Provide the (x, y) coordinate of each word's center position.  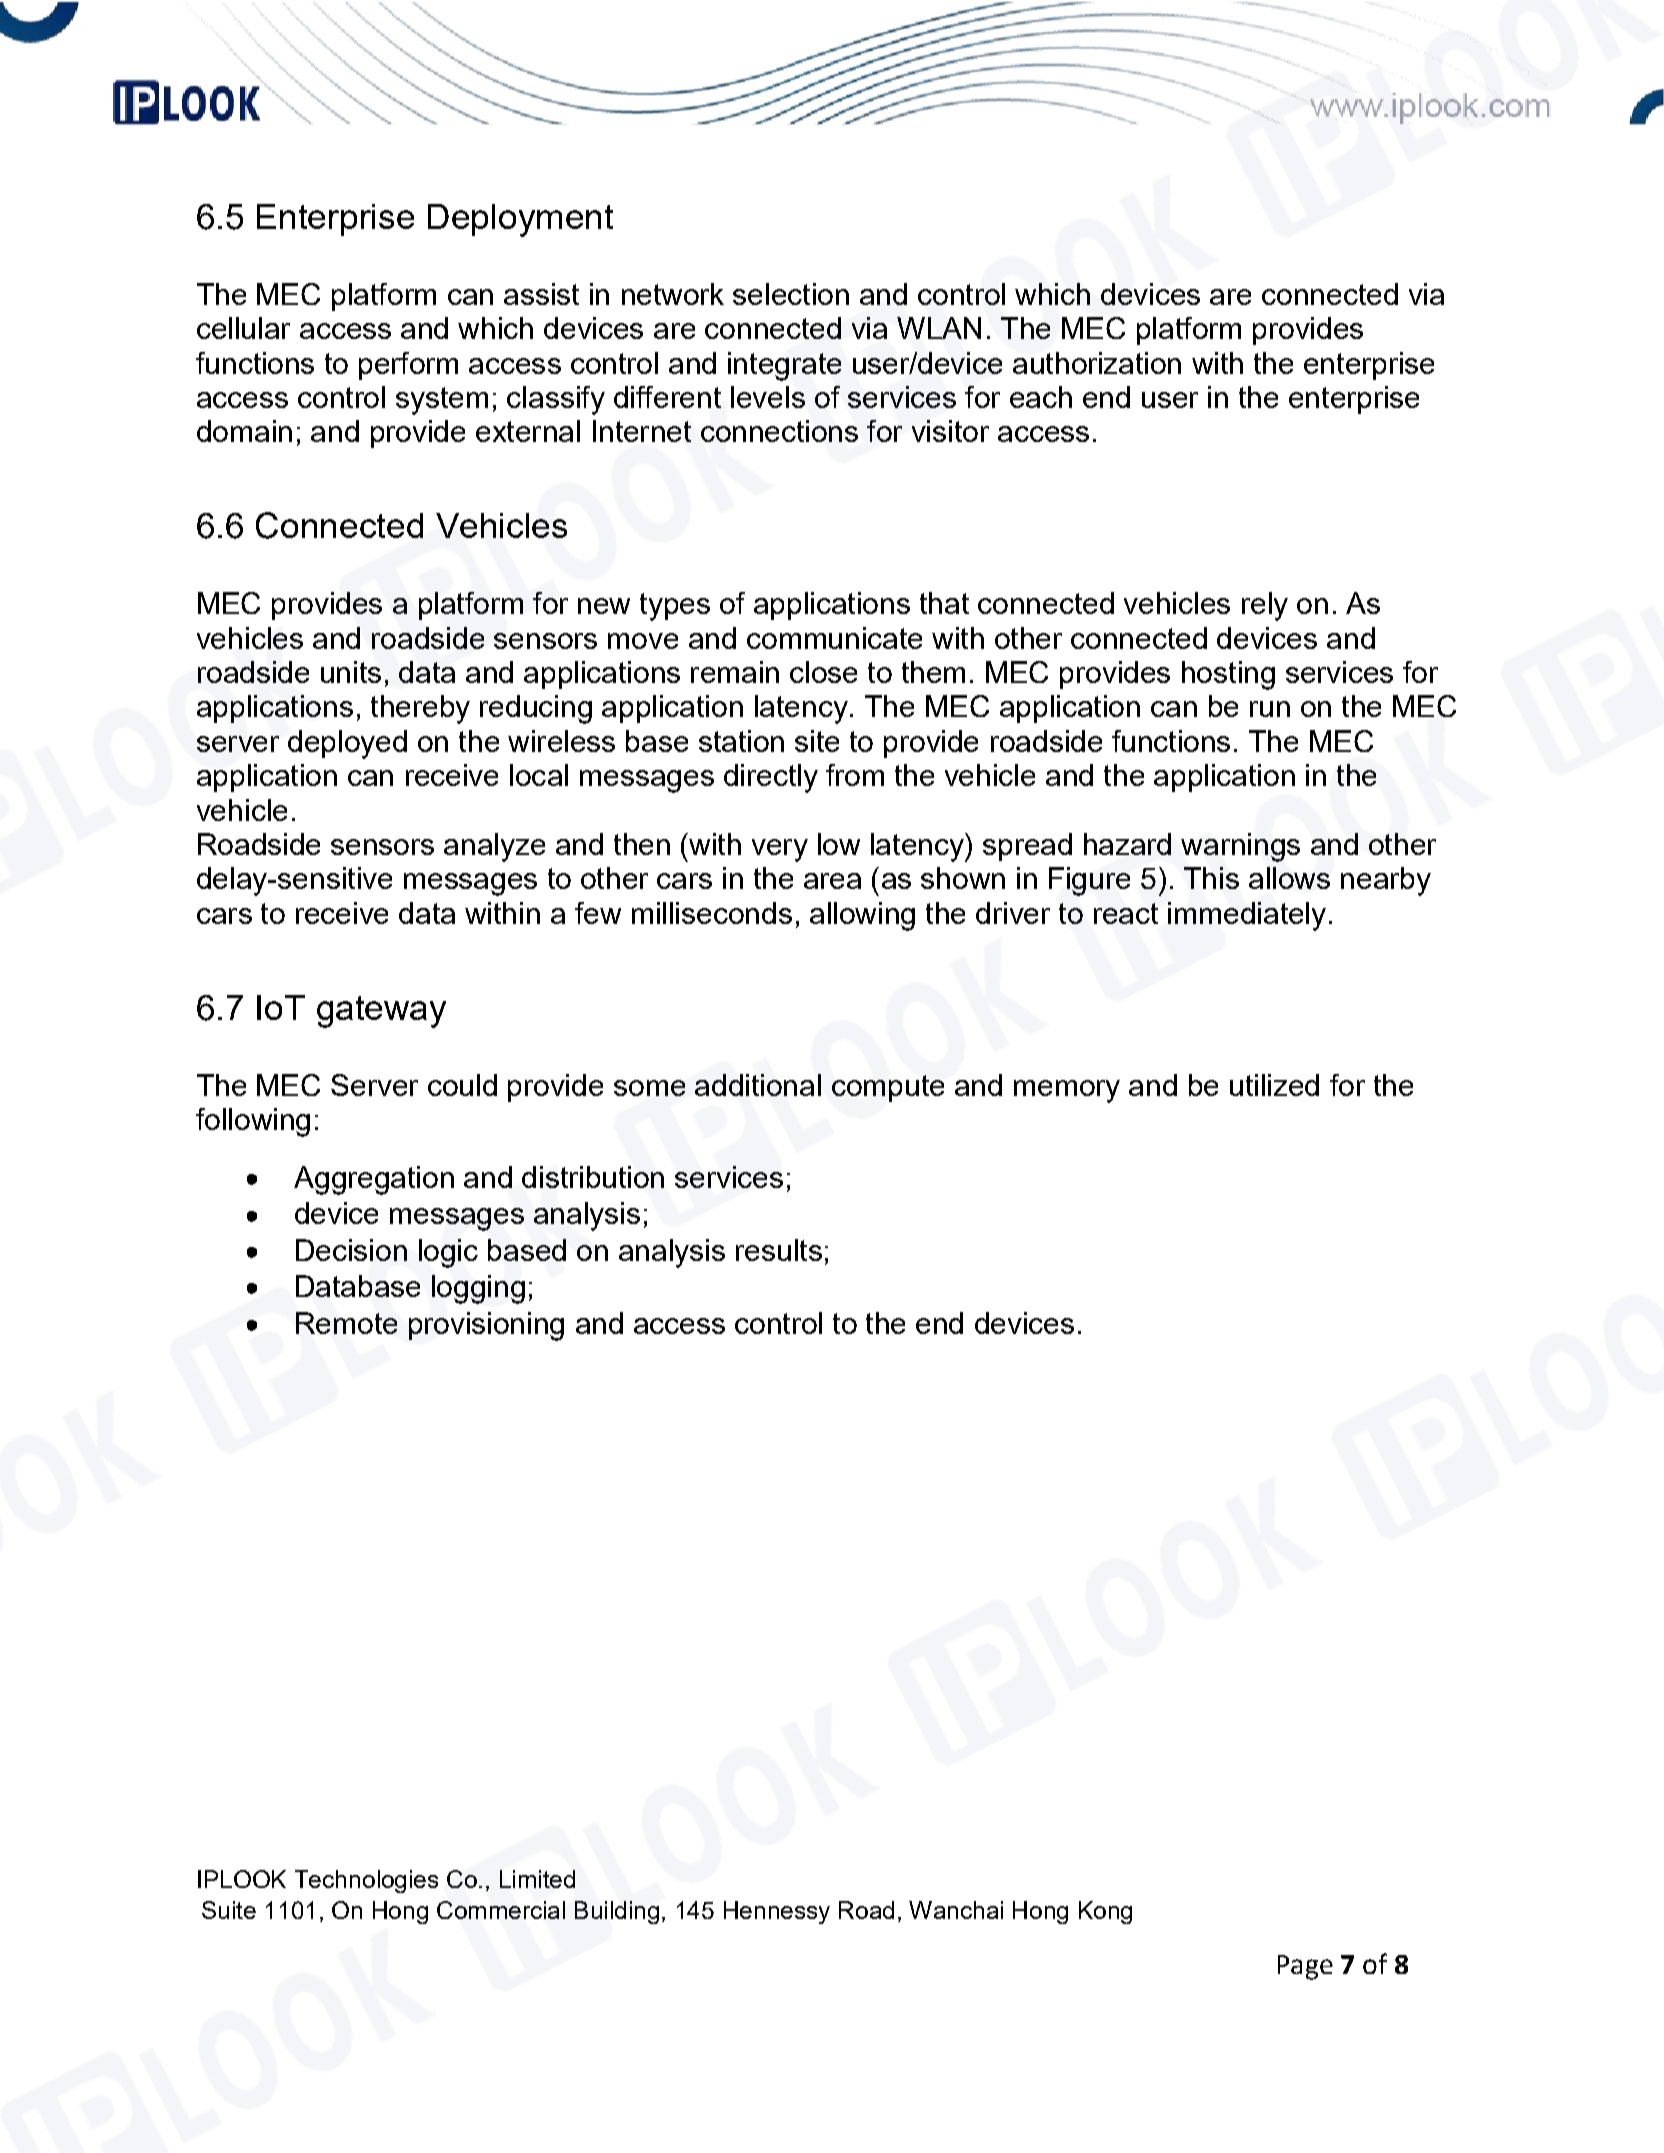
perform (408, 366)
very (780, 850)
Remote (346, 1323)
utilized (1274, 1085)
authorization (1097, 363)
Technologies (366, 1881)
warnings (1240, 847)
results (779, 1250)
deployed (347, 744)
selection (791, 294)
